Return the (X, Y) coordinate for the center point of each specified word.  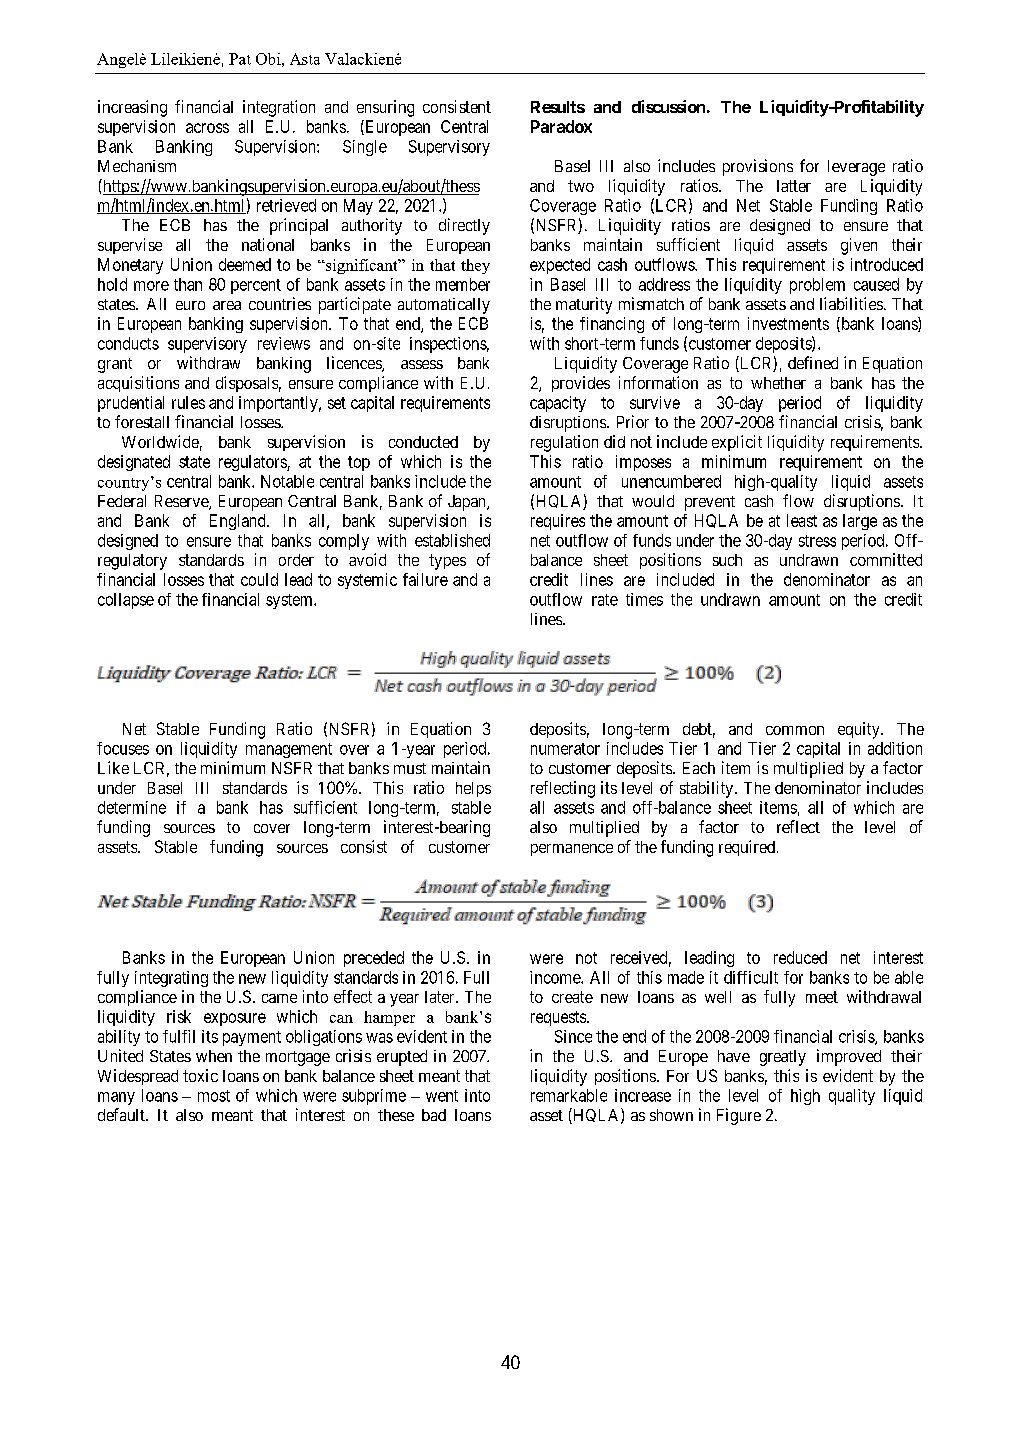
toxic (200, 1075)
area (227, 305)
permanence (572, 850)
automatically (444, 306)
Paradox (561, 126)
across (207, 128)
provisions (758, 167)
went (442, 1096)
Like (113, 767)
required (747, 848)
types (447, 562)
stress (817, 541)
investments (788, 323)
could (259, 579)
